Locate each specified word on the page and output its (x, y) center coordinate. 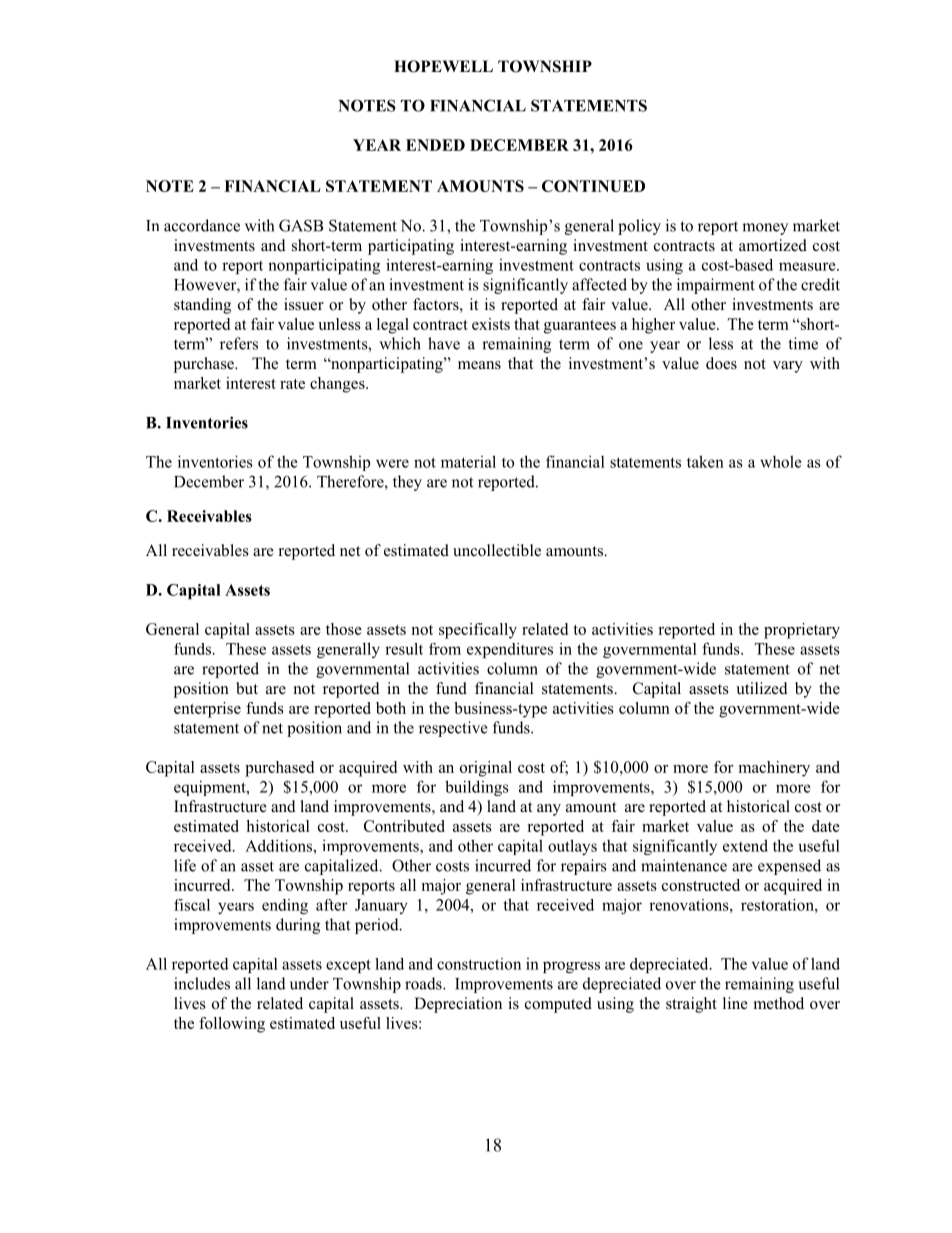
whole (781, 461)
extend (745, 845)
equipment (211, 788)
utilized (762, 688)
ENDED (435, 145)
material (468, 461)
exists (491, 324)
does (721, 363)
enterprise (207, 710)
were (392, 463)
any (549, 810)
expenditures (510, 650)
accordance (202, 225)
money (765, 229)
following (232, 1025)
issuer (304, 304)
